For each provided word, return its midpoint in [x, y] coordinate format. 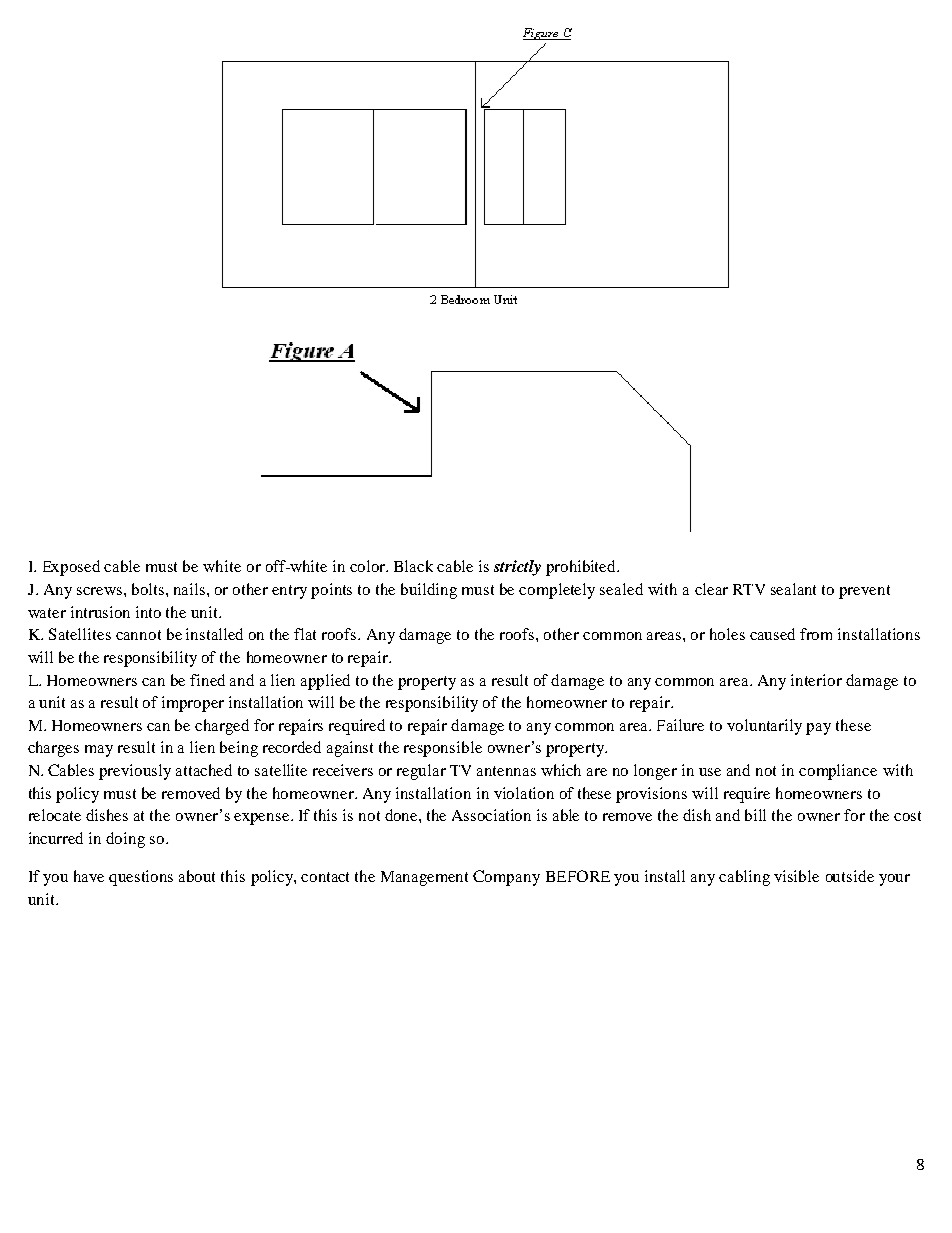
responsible [443, 749]
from [816, 634]
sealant [793, 589]
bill [755, 815]
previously [135, 772]
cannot [138, 635]
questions [141, 878]
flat [305, 634]
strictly [517, 568]
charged [222, 727]
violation [524, 793]
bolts [149, 589]
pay [818, 729]
